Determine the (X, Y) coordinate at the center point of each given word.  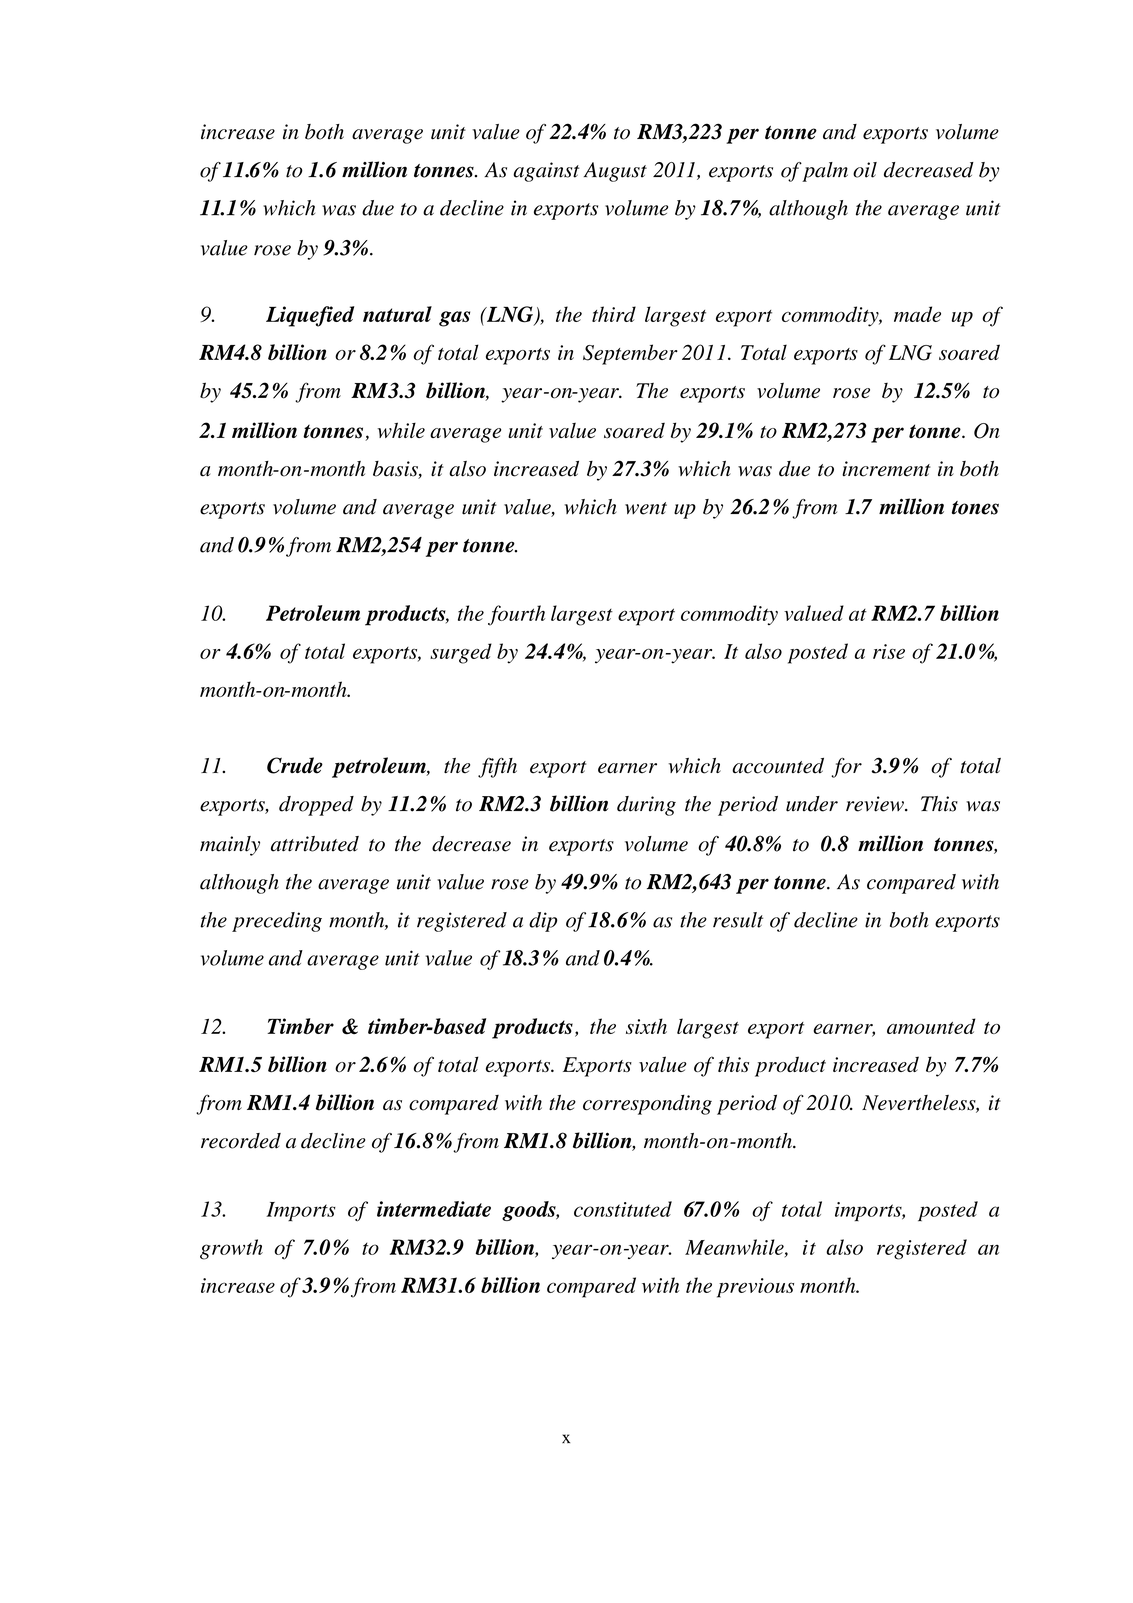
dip (543, 922)
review (876, 804)
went (646, 508)
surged (461, 653)
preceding (277, 922)
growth (231, 1249)
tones (975, 508)
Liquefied (310, 316)
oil (865, 170)
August (615, 172)
